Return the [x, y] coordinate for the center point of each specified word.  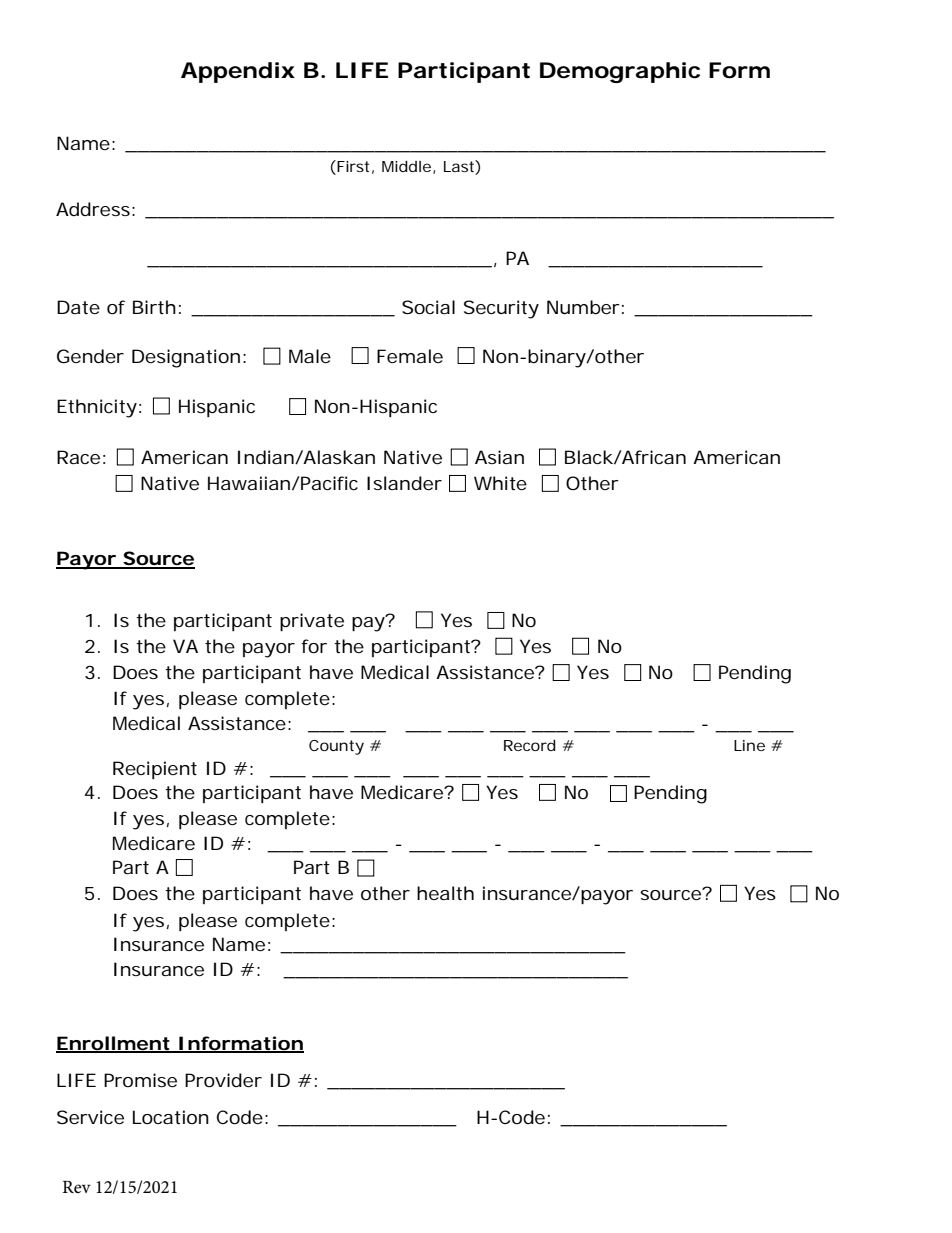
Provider [223, 1080]
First [352, 166]
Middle [406, 166]
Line [749, 745]
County [336, 747]
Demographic [620, 72]
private [312, 622]
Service [90, 1117]
